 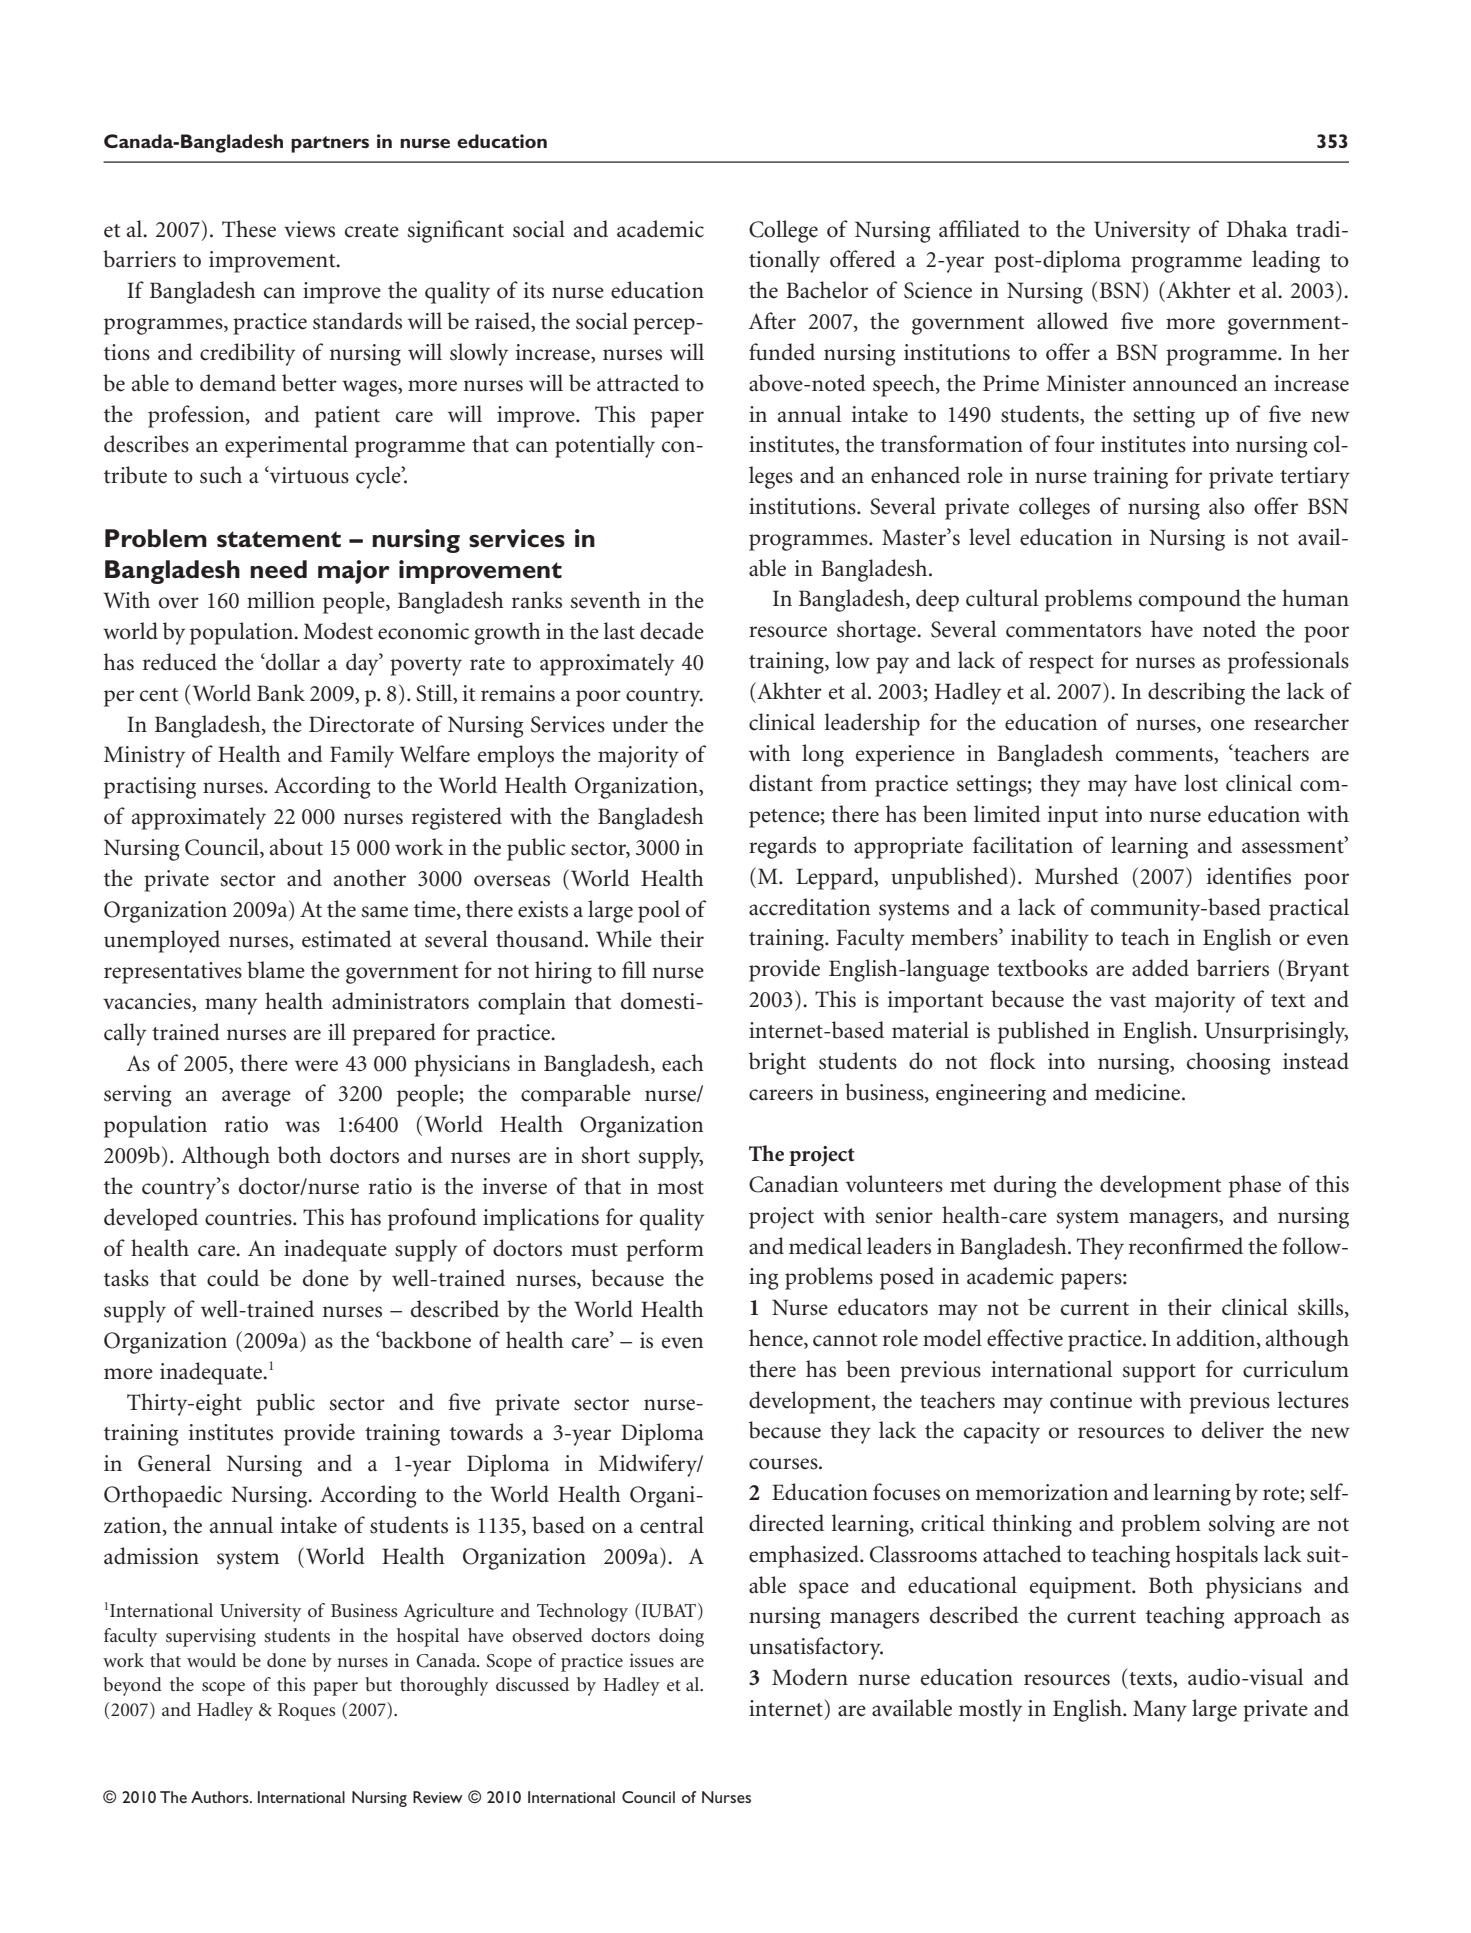 What do you see at coordinates (1257, 228) in the screenshot?
I see `Dhaka` at bounding box center [1257, 228].
